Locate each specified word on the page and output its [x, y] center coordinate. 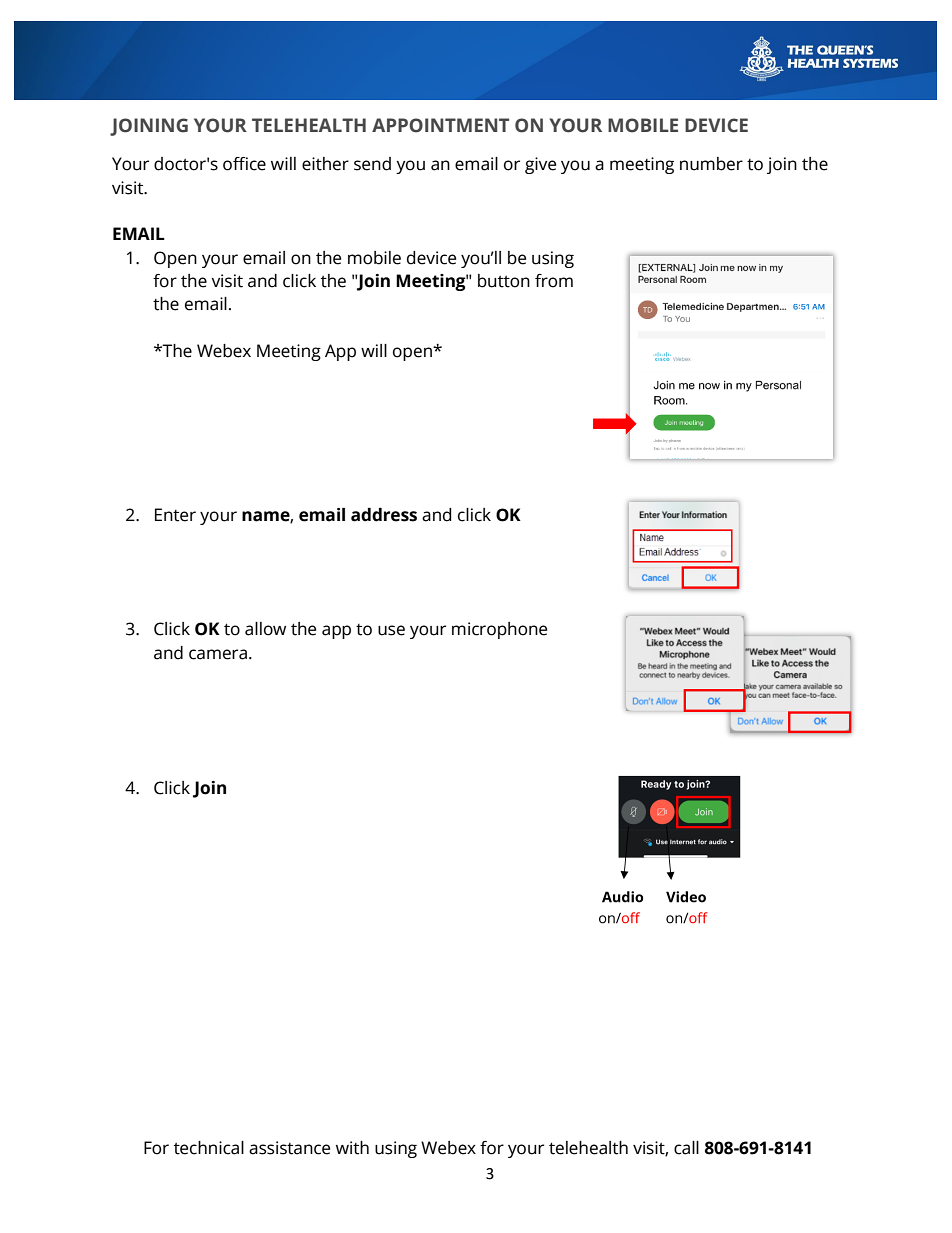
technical [209, 1148]
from [554, 281]
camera [218, 654]
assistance [289, 1148]
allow [265, 629]
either [325, 164]
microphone [499, 630]
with [352, 1148]
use [391, 630]
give [540, 165]
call [686, 1148]
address [384, 515]
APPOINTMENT [440, 125]
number [711, 164]
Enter [175, 515]
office [244, 164]
